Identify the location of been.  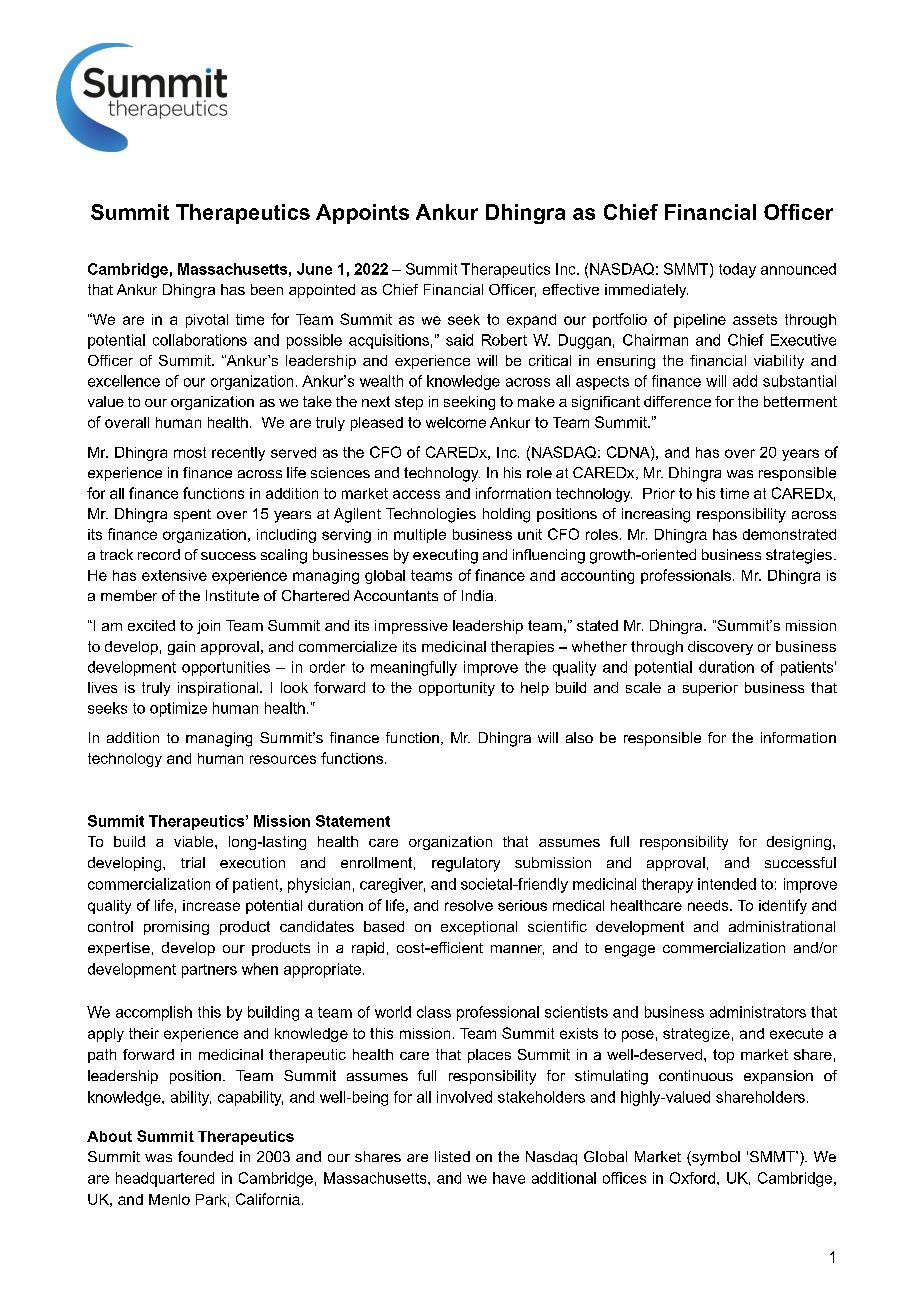
(267, 289).
